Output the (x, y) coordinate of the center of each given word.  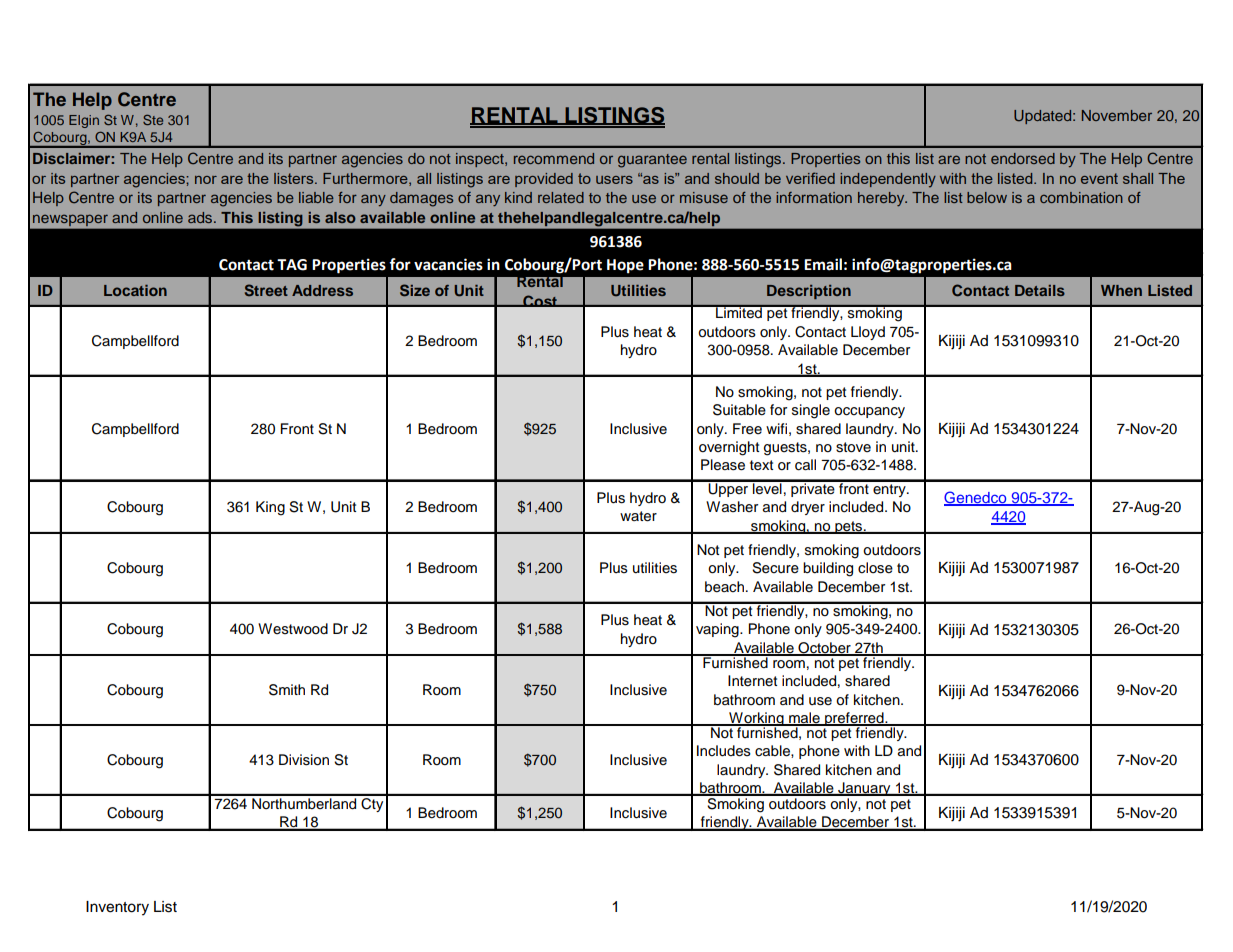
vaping (718, 630)
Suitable (739, 410)
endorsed (1023, 158)
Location (135, 290)
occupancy (869, 412)
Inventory (117, 908)
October (824, 649)
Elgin (84, 121)
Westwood (293, 629)
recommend (554, 158)
